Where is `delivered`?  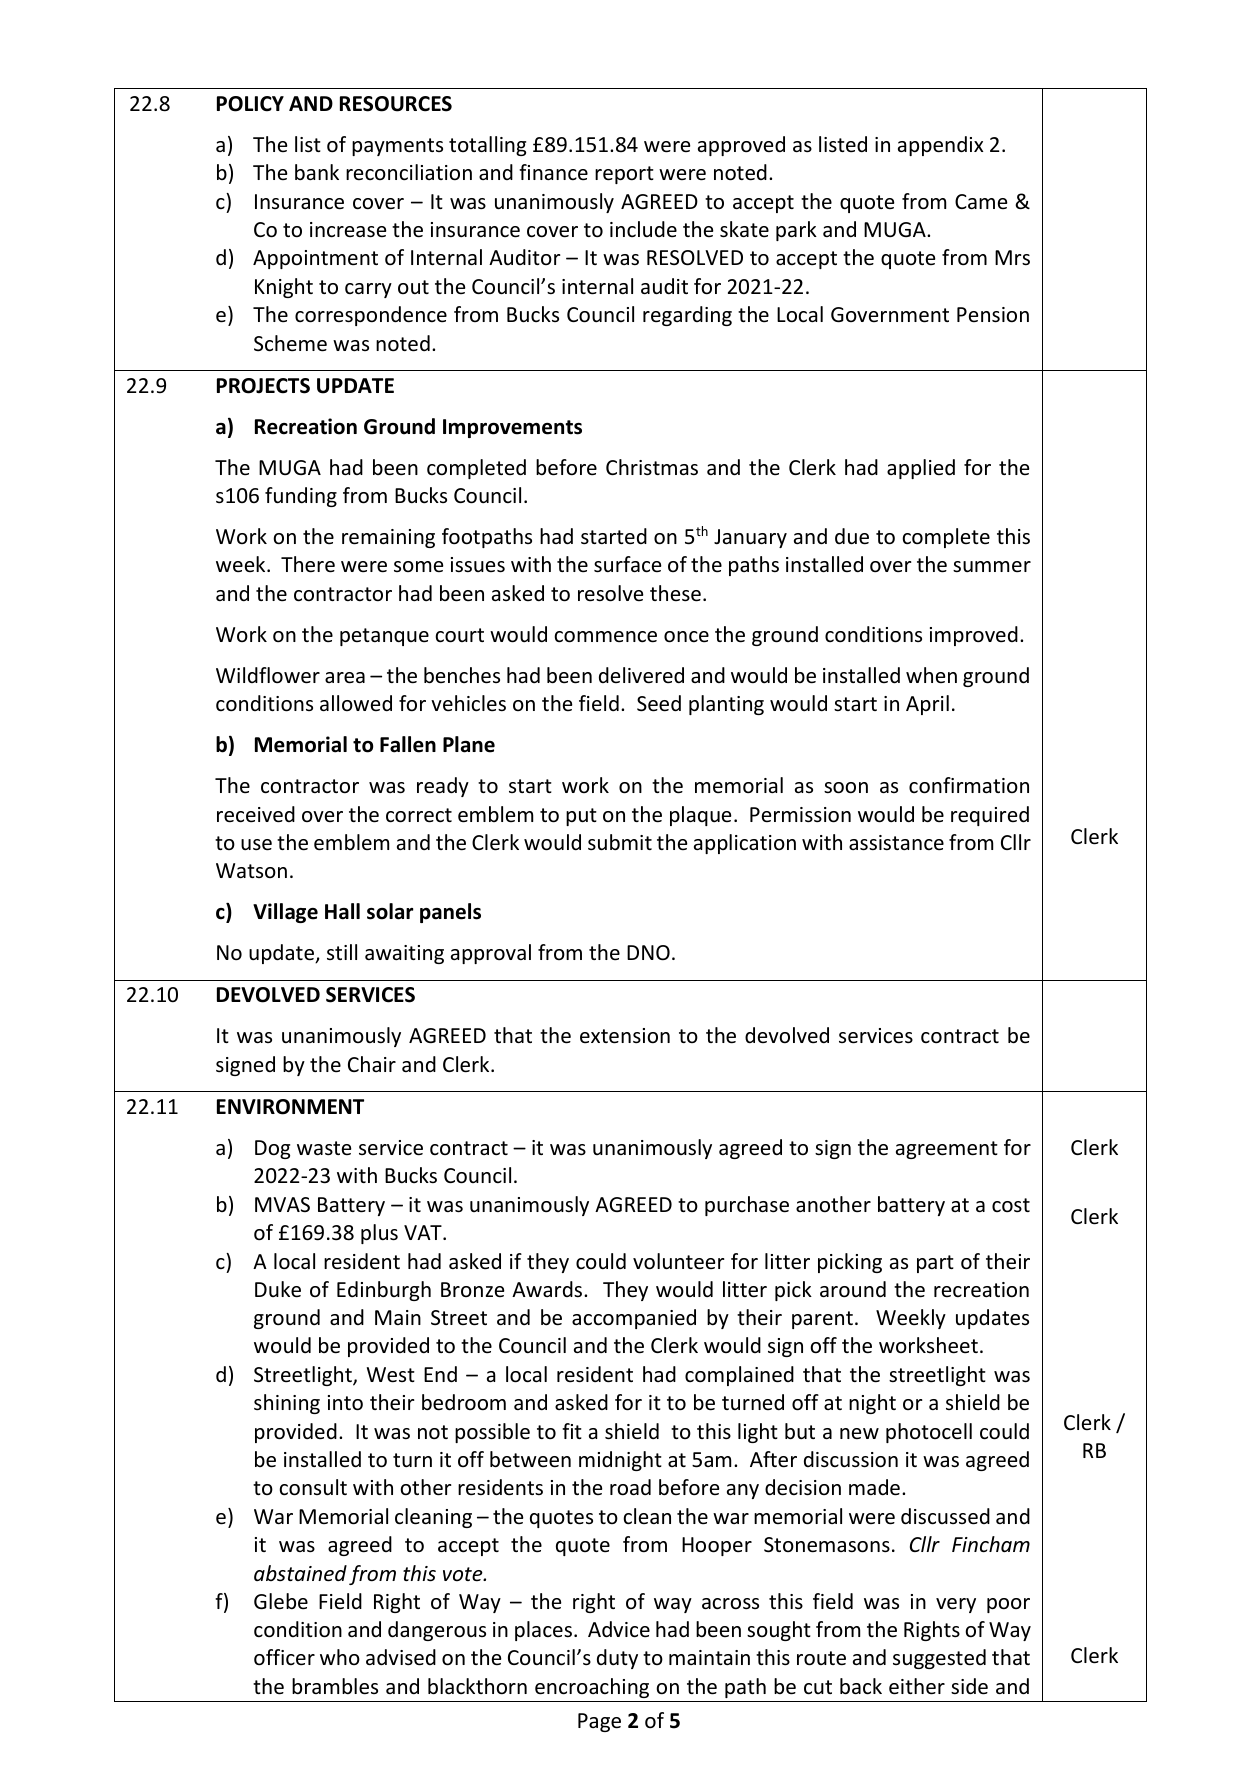 delivered is located at coordinates (641, 675).
